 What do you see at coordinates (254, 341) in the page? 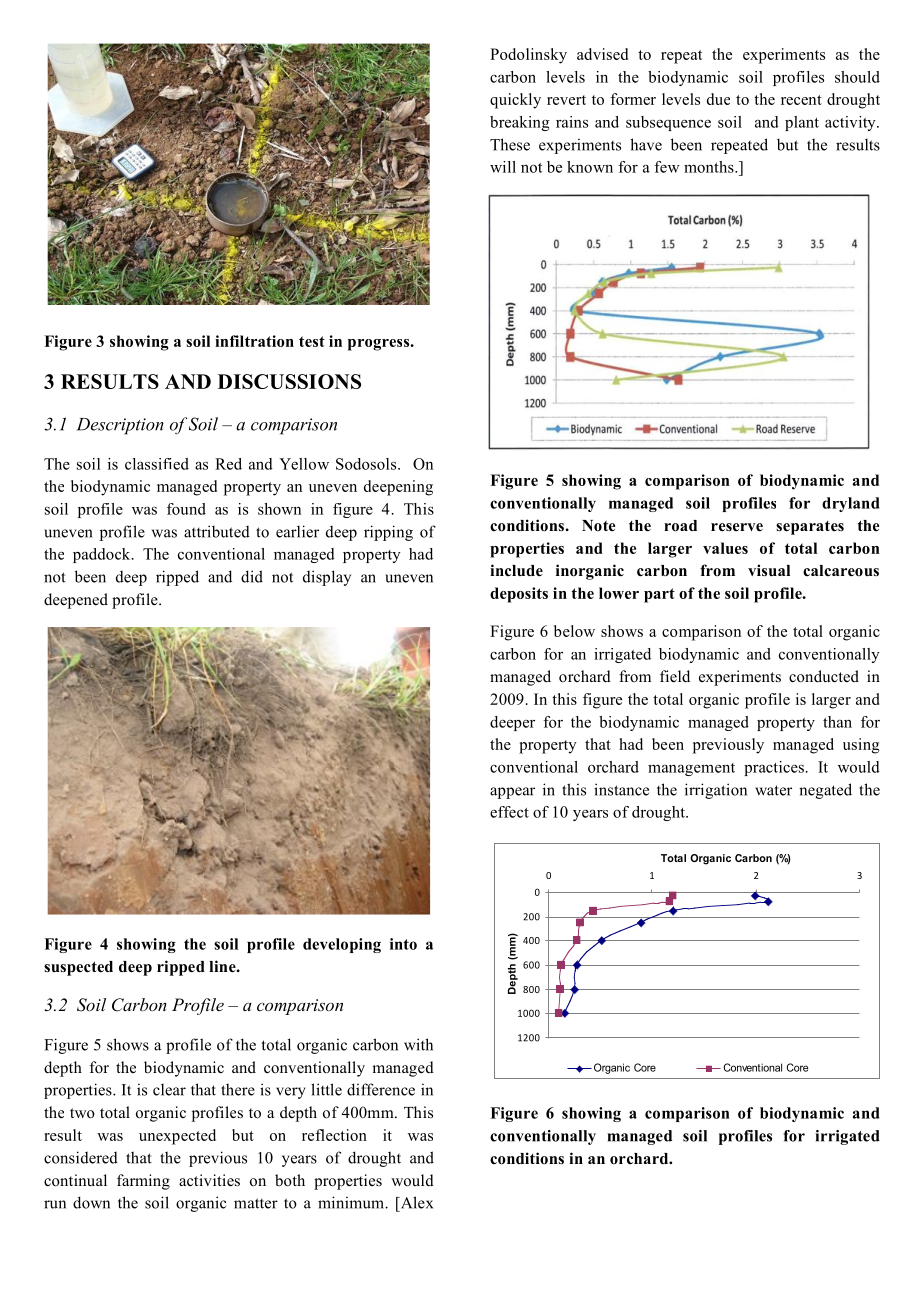
I see `infiltration` at bounding box center [254, 341].
